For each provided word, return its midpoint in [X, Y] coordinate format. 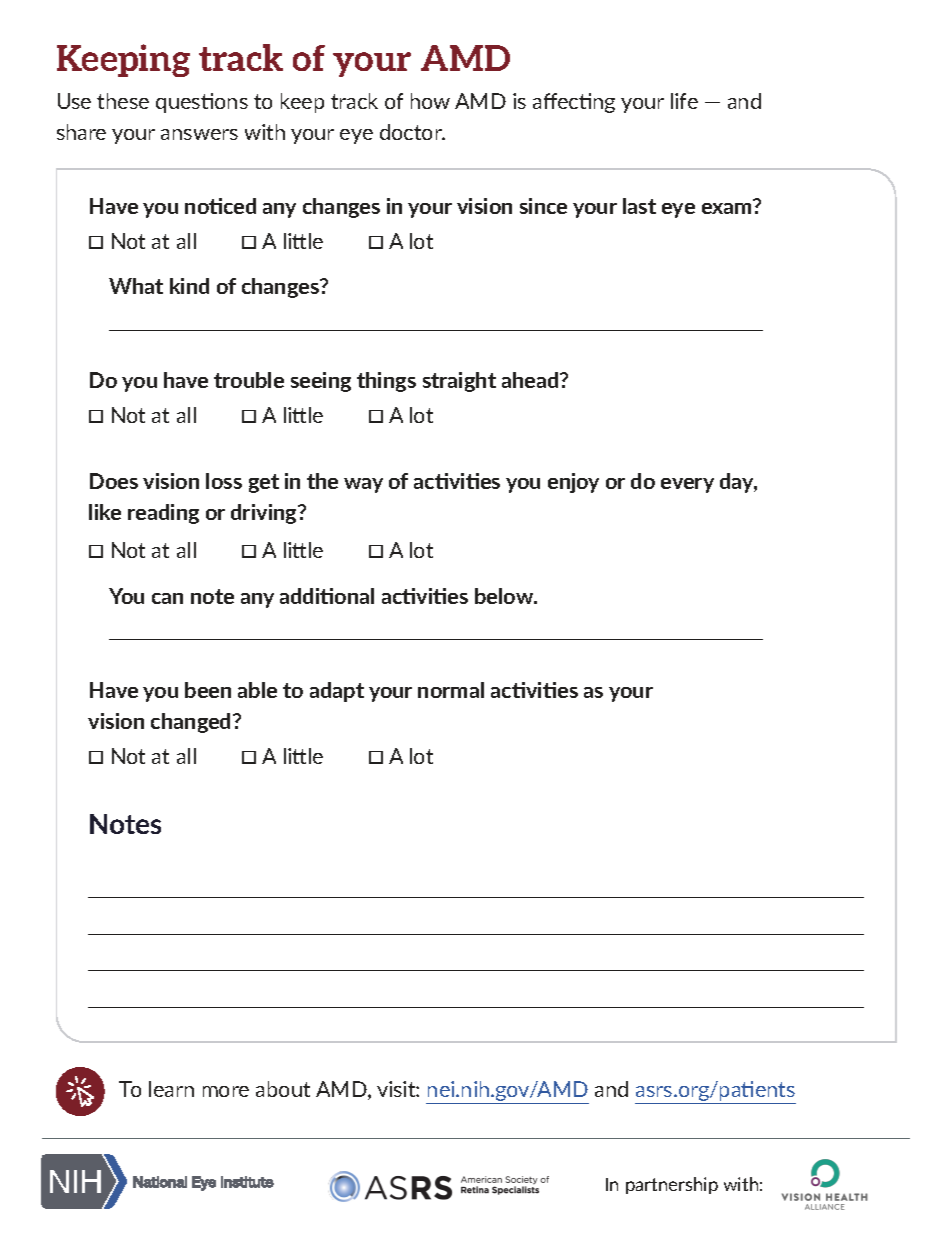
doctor [412, 132]
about [283, 1089]
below [505, 596]
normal [451, 690]
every [687, 485]
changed [192, 723]
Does [114, 481]
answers [199, 134]
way [363, 485]
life [684, 101]
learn [171, 1089]
